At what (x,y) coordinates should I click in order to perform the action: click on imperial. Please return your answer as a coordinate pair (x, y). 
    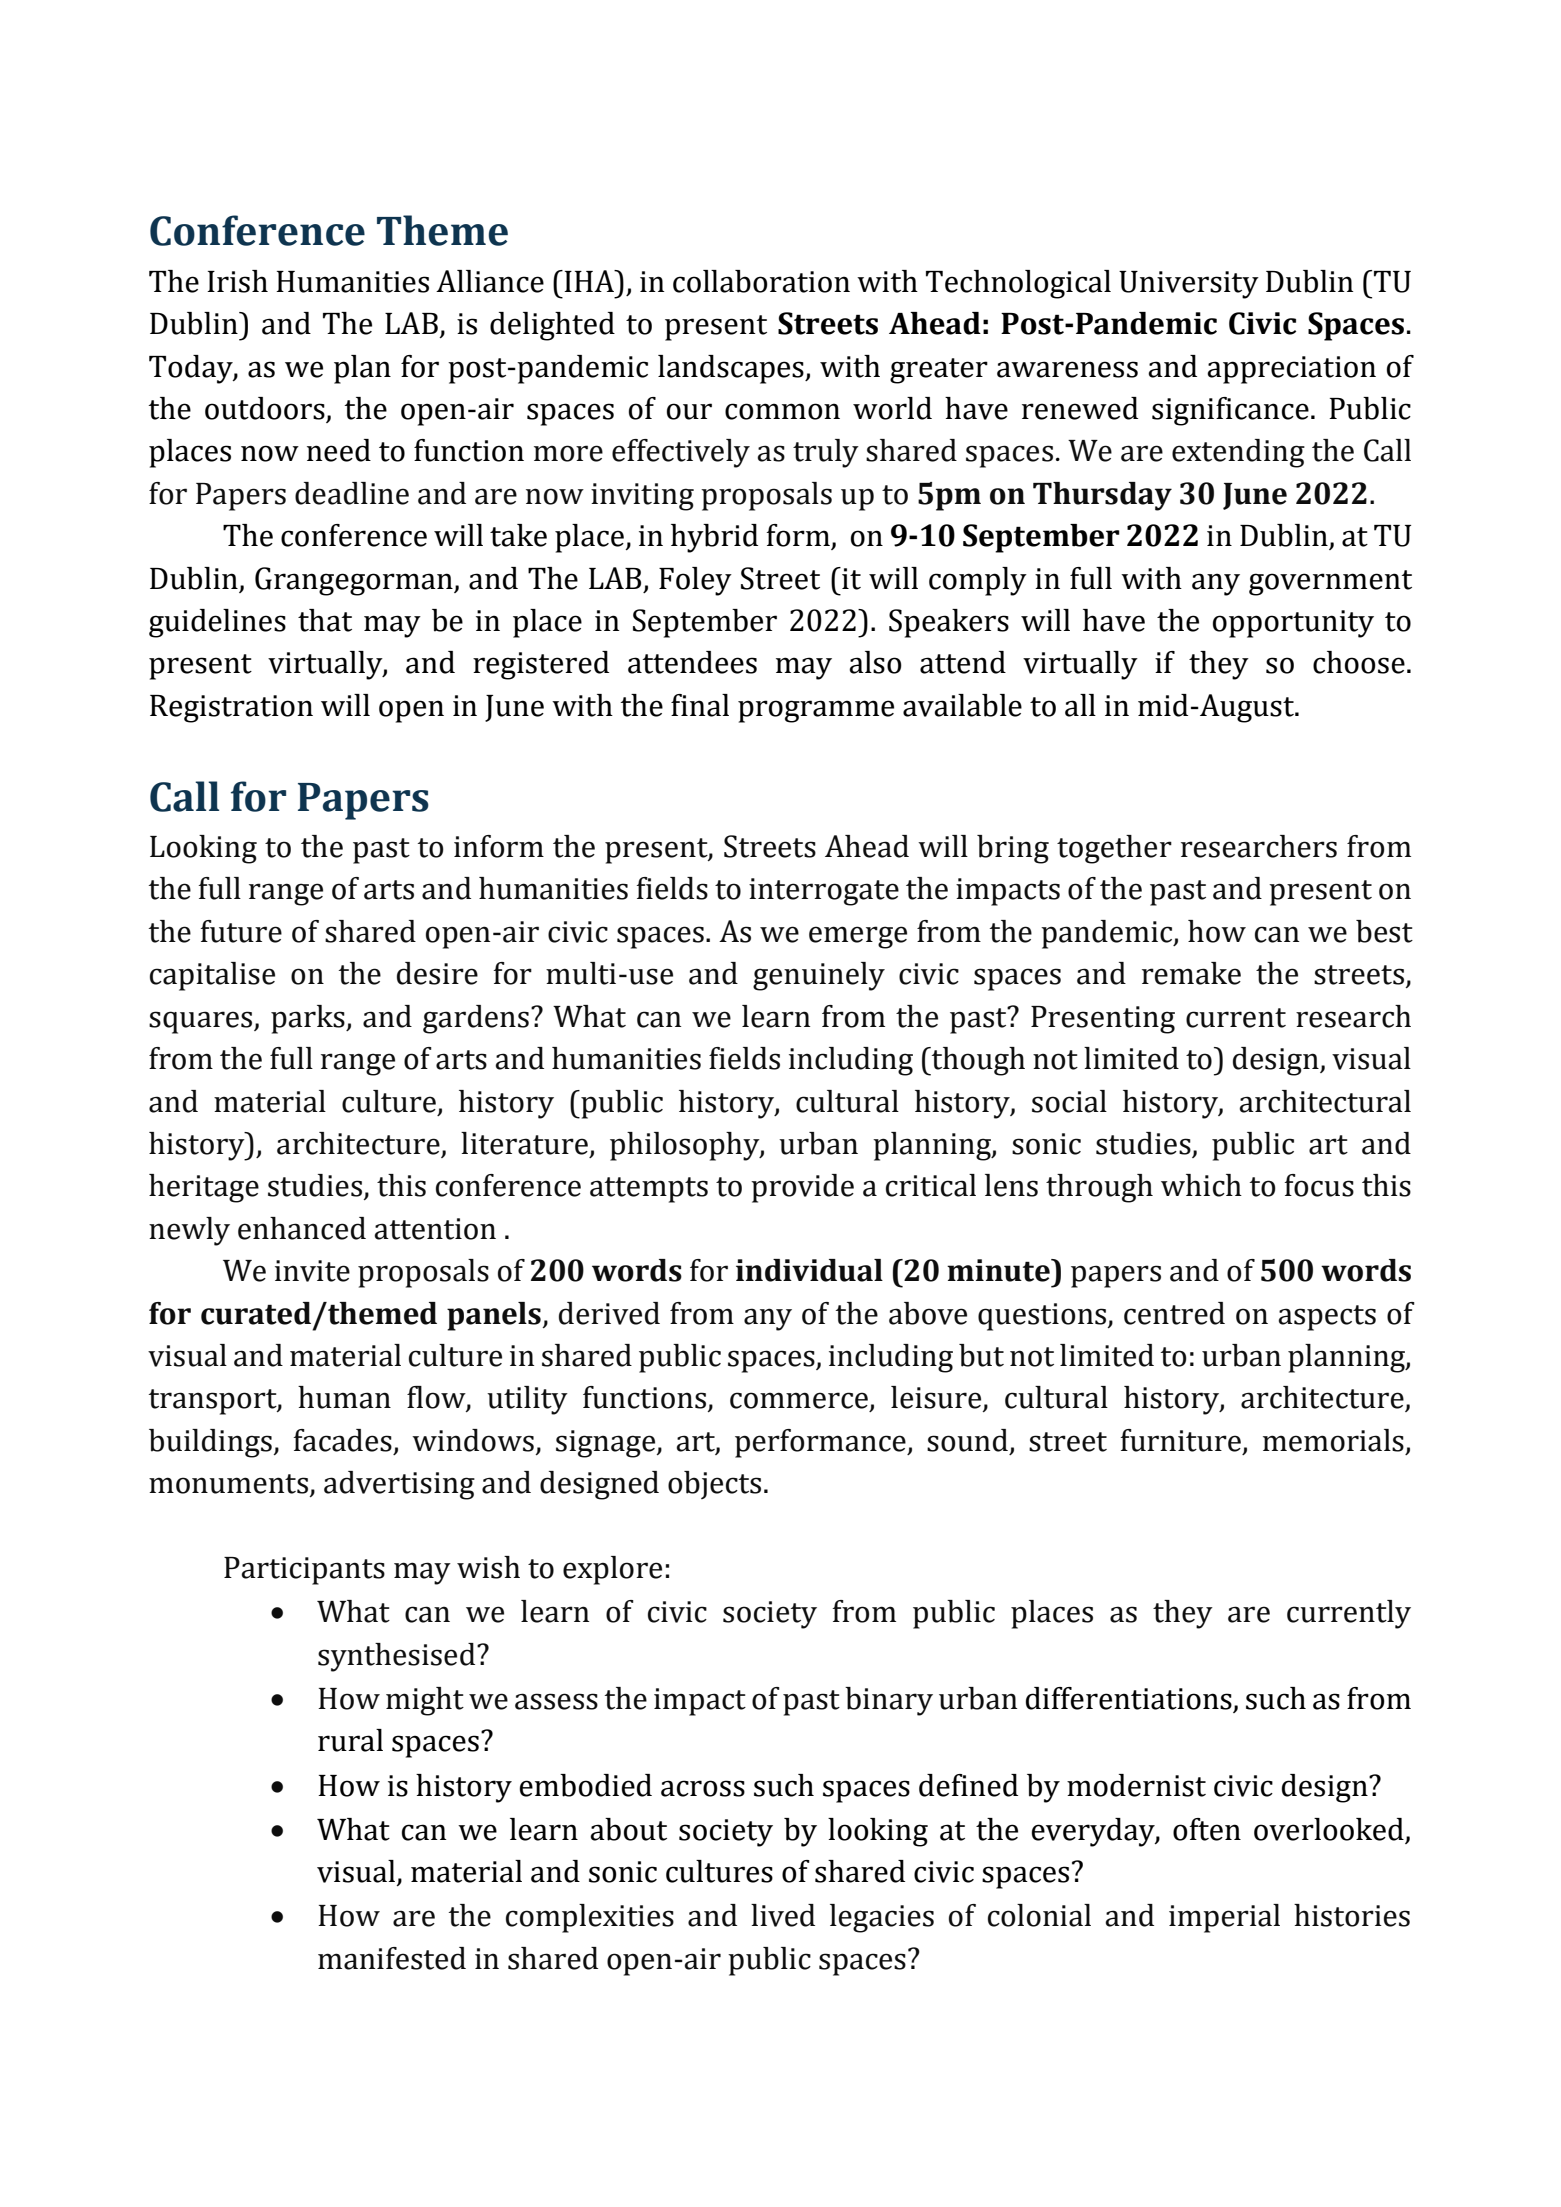
    Looking at the image, I should click on (1224, 1918).
